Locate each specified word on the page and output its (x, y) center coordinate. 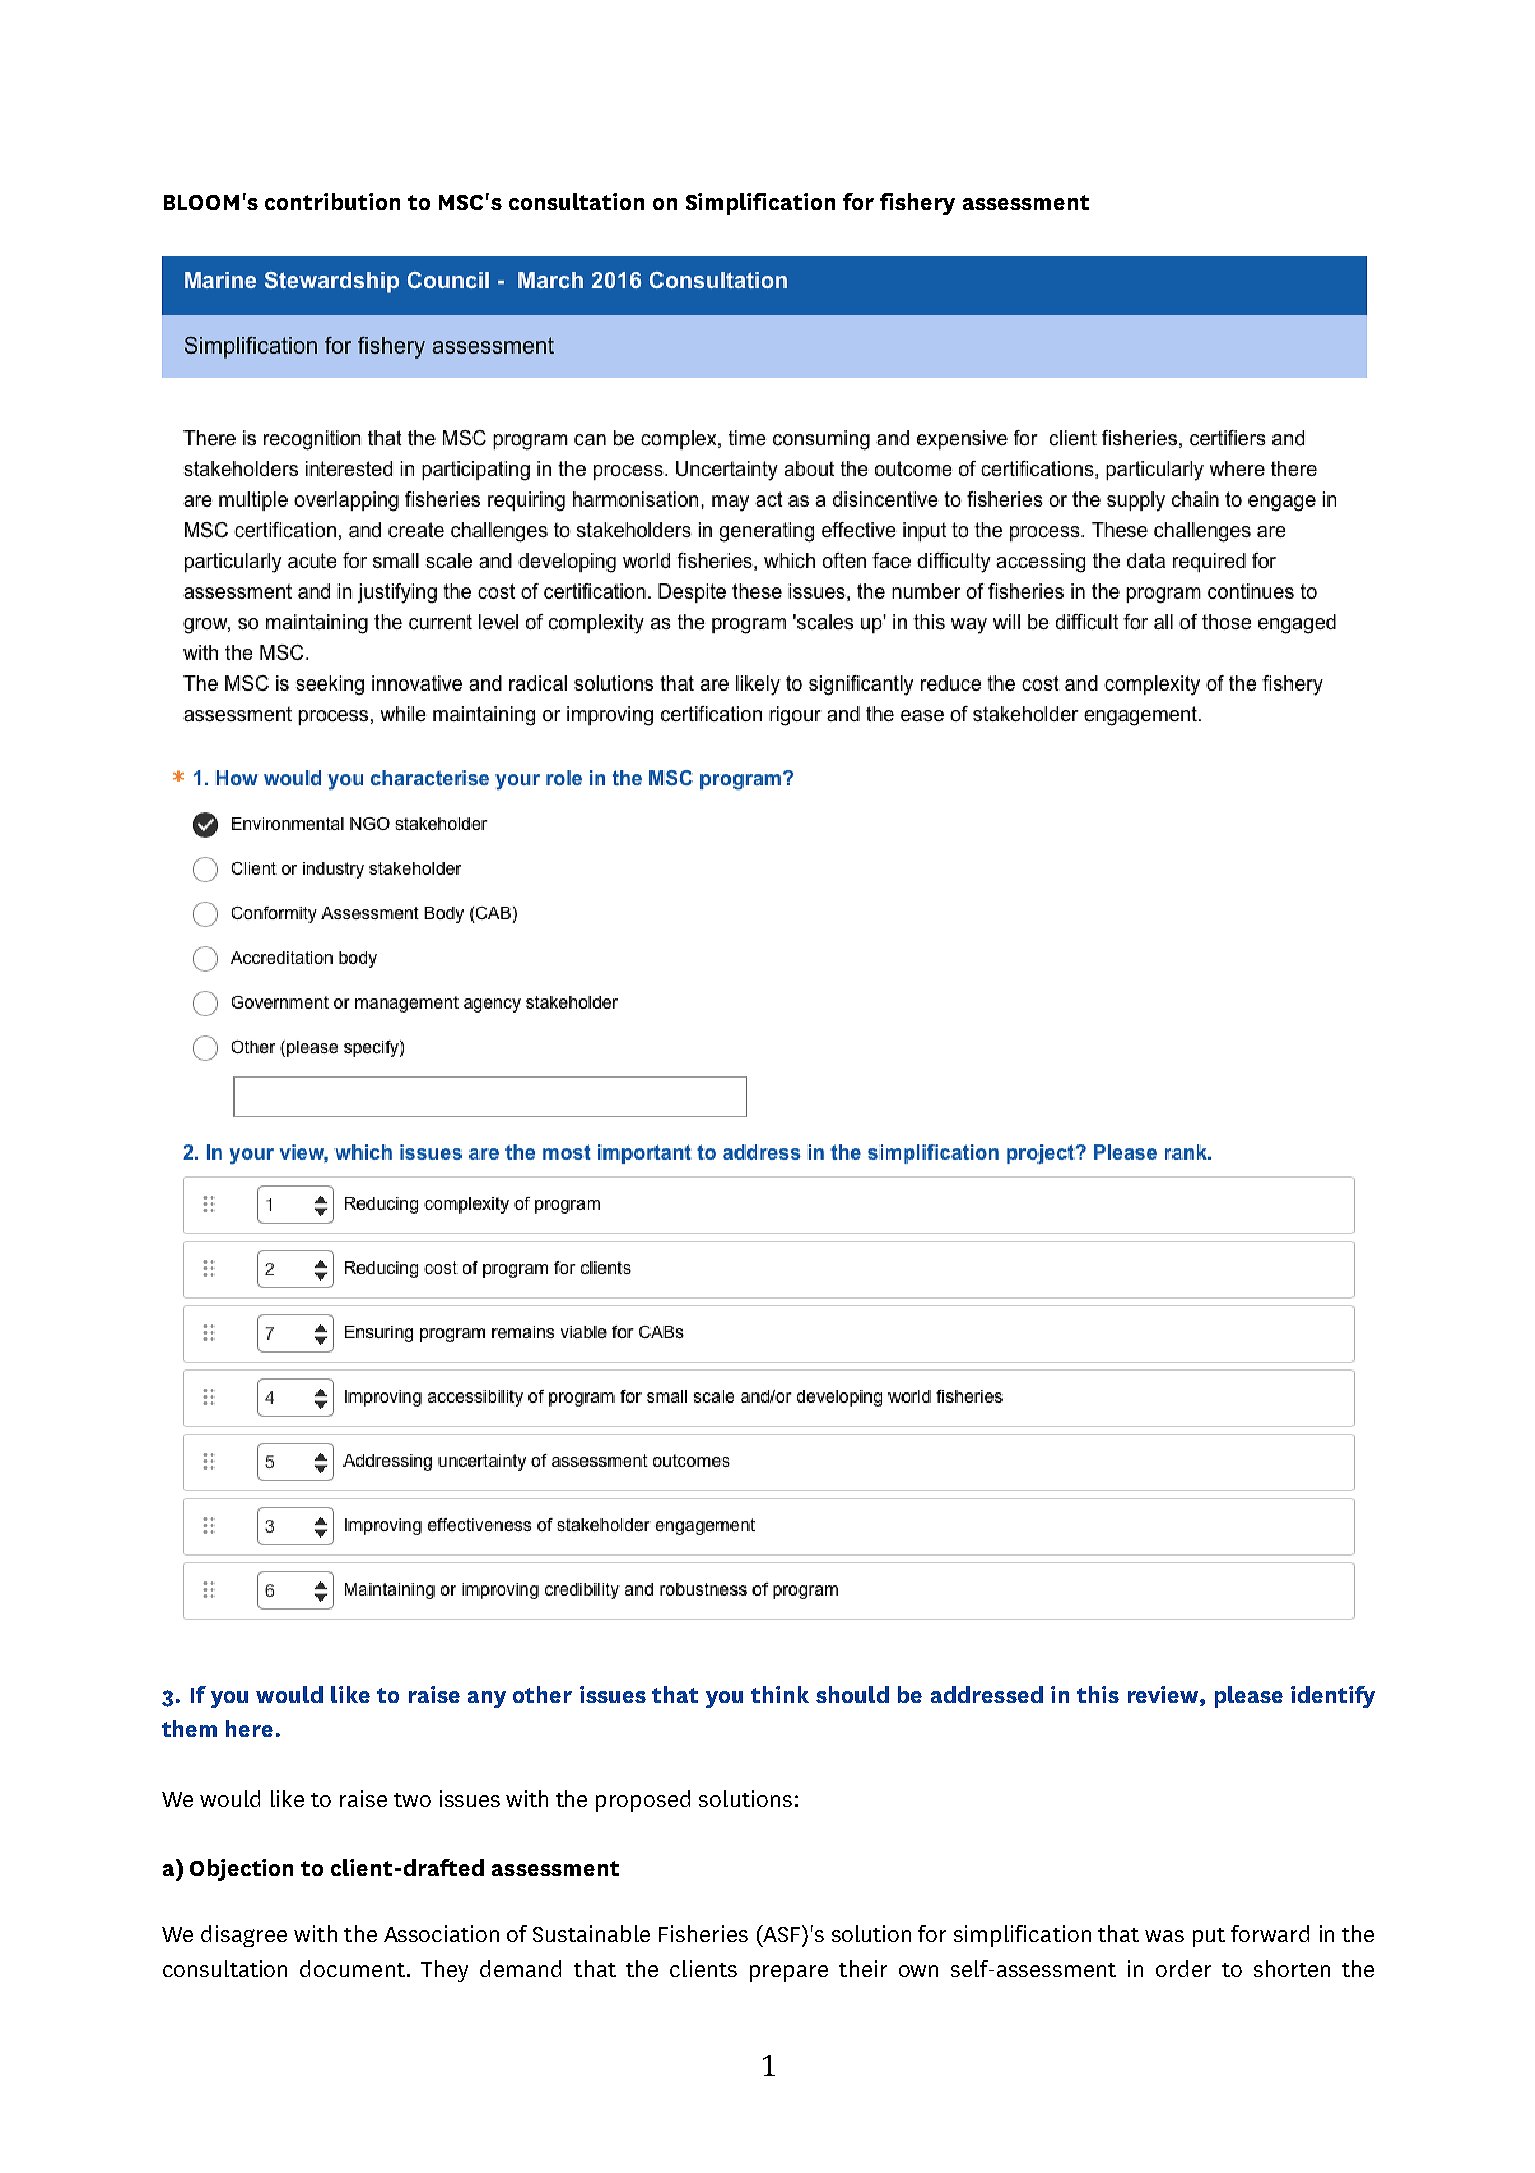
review (1164, 1694)
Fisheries (703, 1933)
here (249, 1728)
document (352, 1968)
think (780, 1694)
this (1098, 1694)
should (852, 1694)
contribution (332, 201)
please (1249, 1697)
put (1209, 1937)
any (487, 1699)
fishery (917, 204)
